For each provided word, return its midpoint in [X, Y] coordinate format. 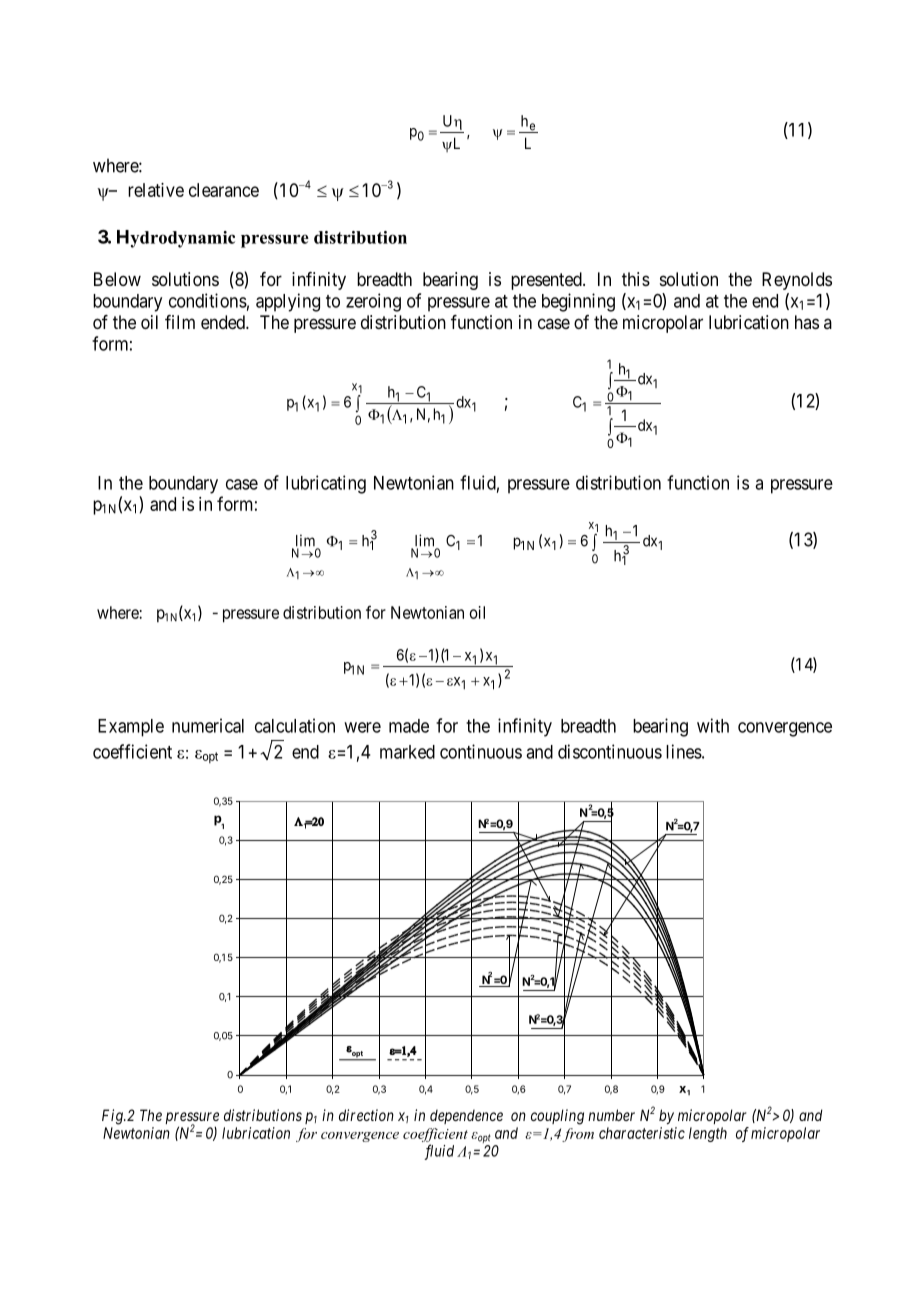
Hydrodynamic [176, 239]
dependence [466, 1116]
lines [684, 751]
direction [366, 1115]
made [409, 726]
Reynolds [797, 281]
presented [547, 281]
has [807, 322]
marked [407, 752]
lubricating [326, 484]
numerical [208, 725]
